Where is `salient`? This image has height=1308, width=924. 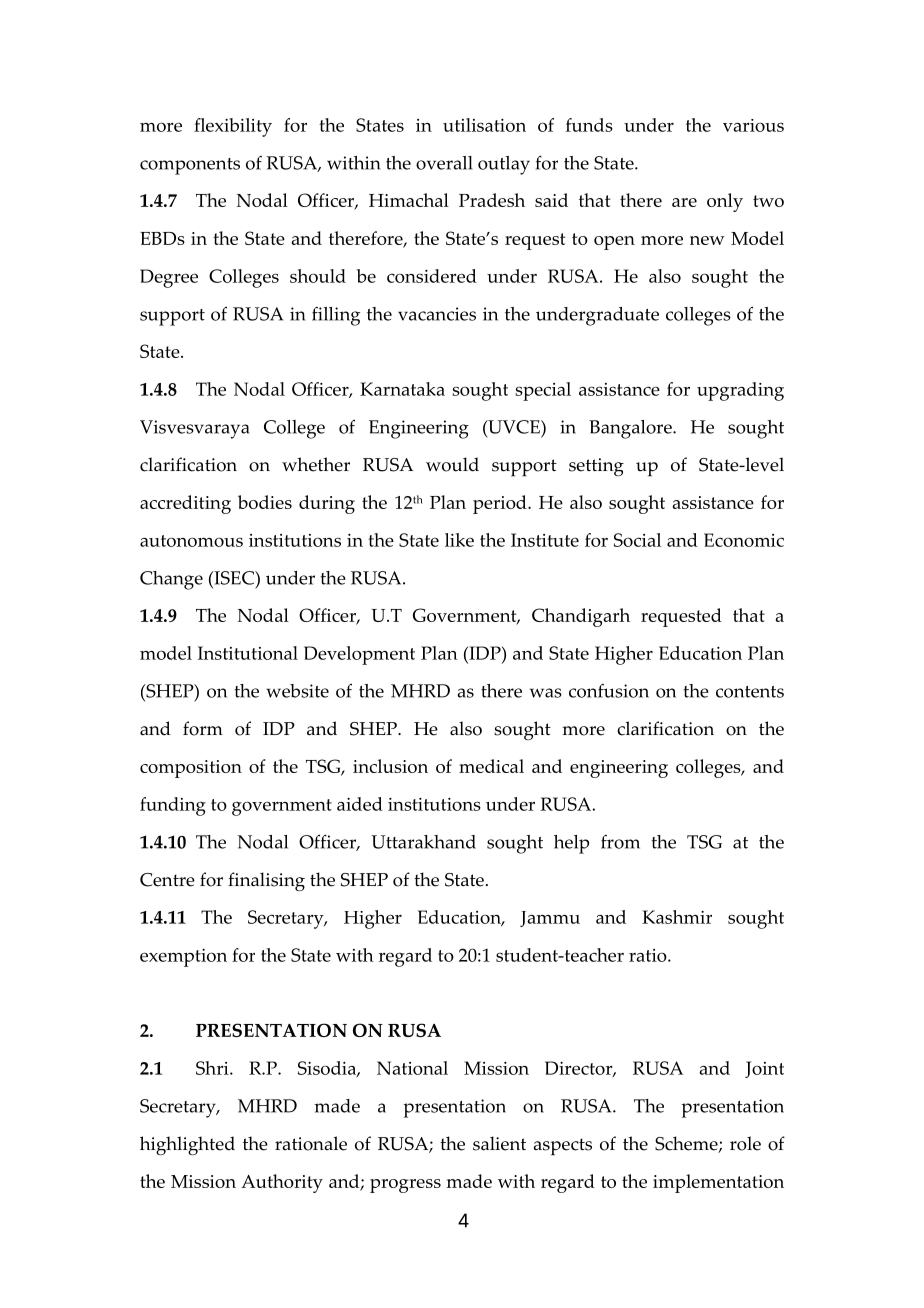
salient is located at coordinates (499, 1143).
